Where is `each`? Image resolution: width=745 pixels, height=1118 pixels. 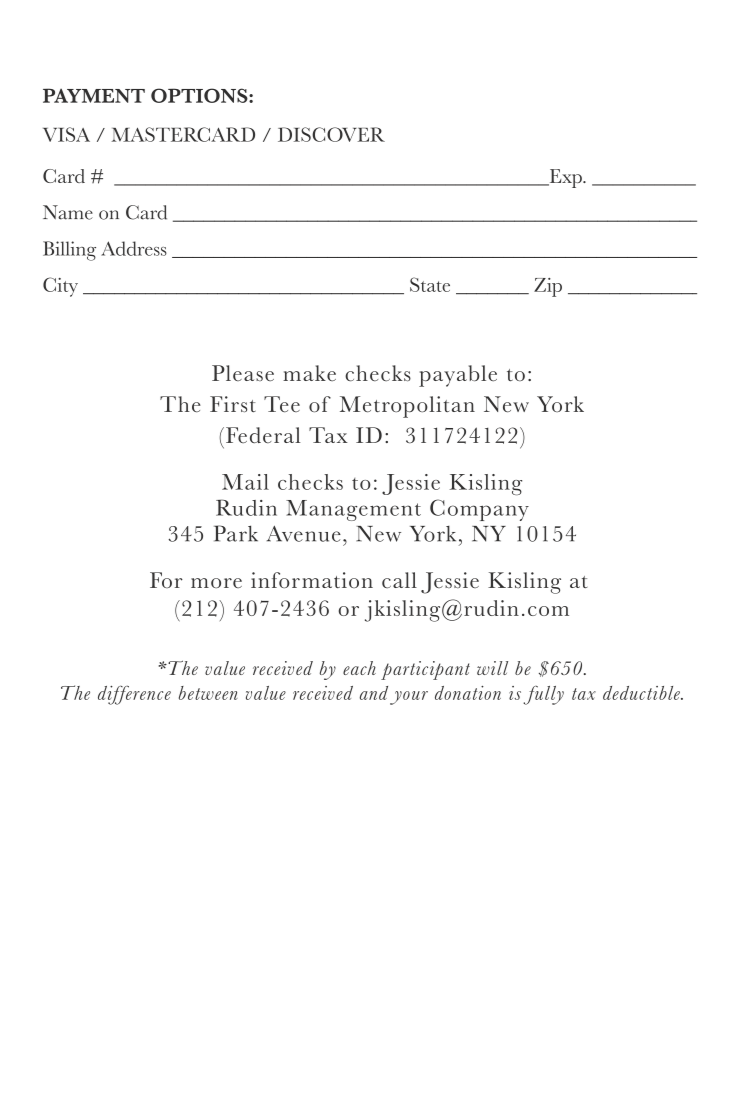 each is located at coordinates (359, 668).
